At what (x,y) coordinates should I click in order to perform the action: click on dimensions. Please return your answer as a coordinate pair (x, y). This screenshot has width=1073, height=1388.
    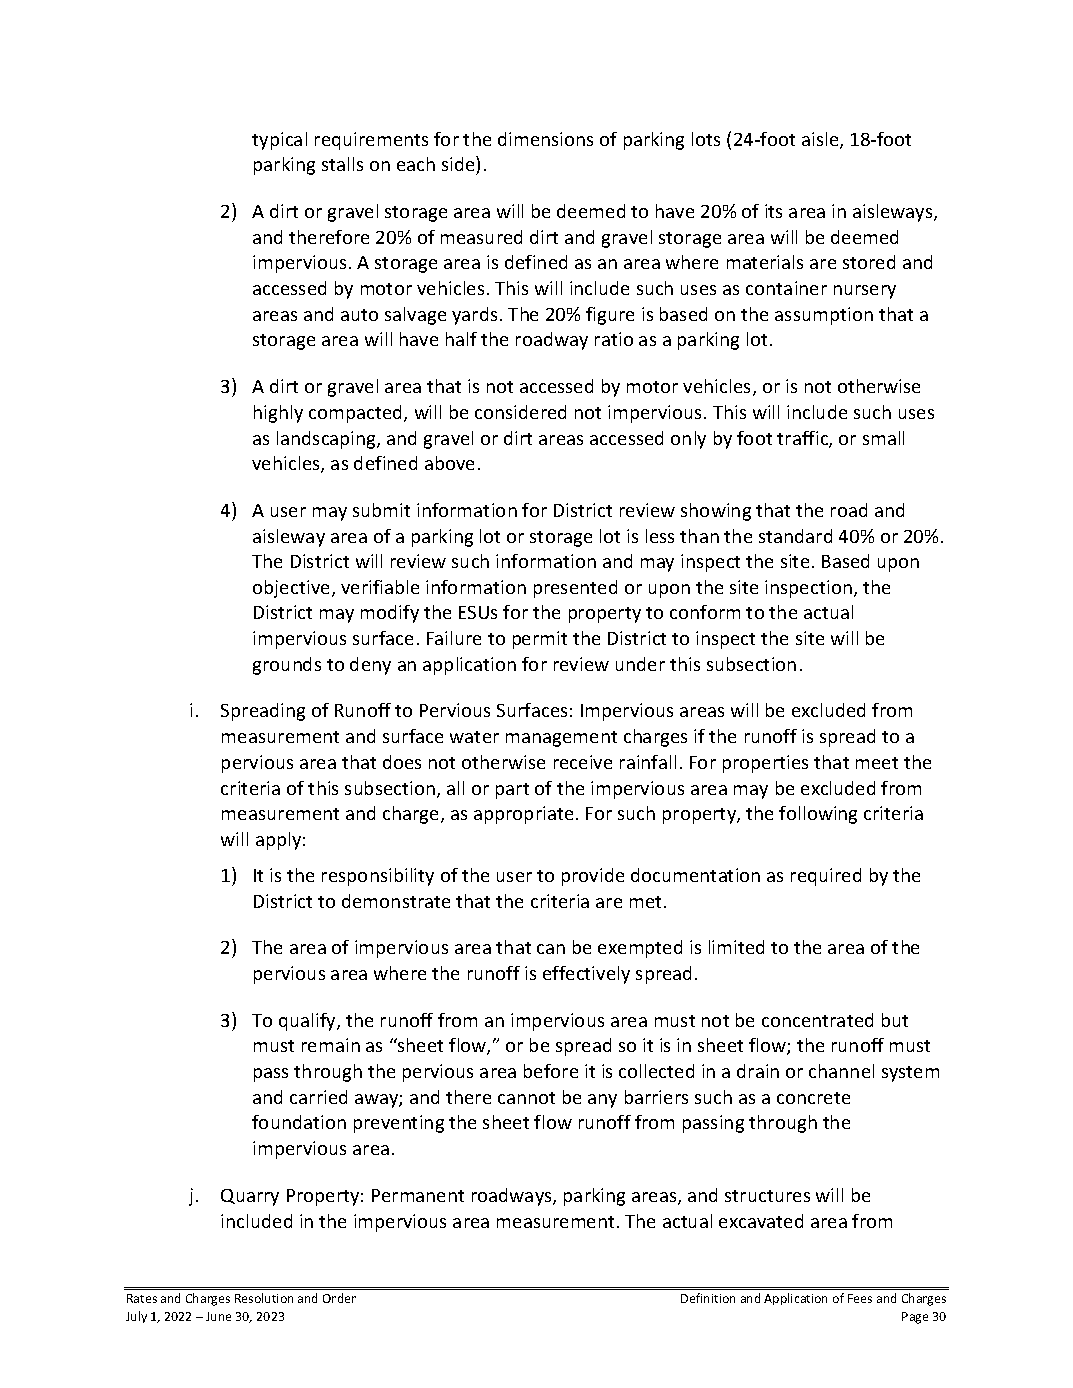
    Looking at the image, I should click on (545, 139).
